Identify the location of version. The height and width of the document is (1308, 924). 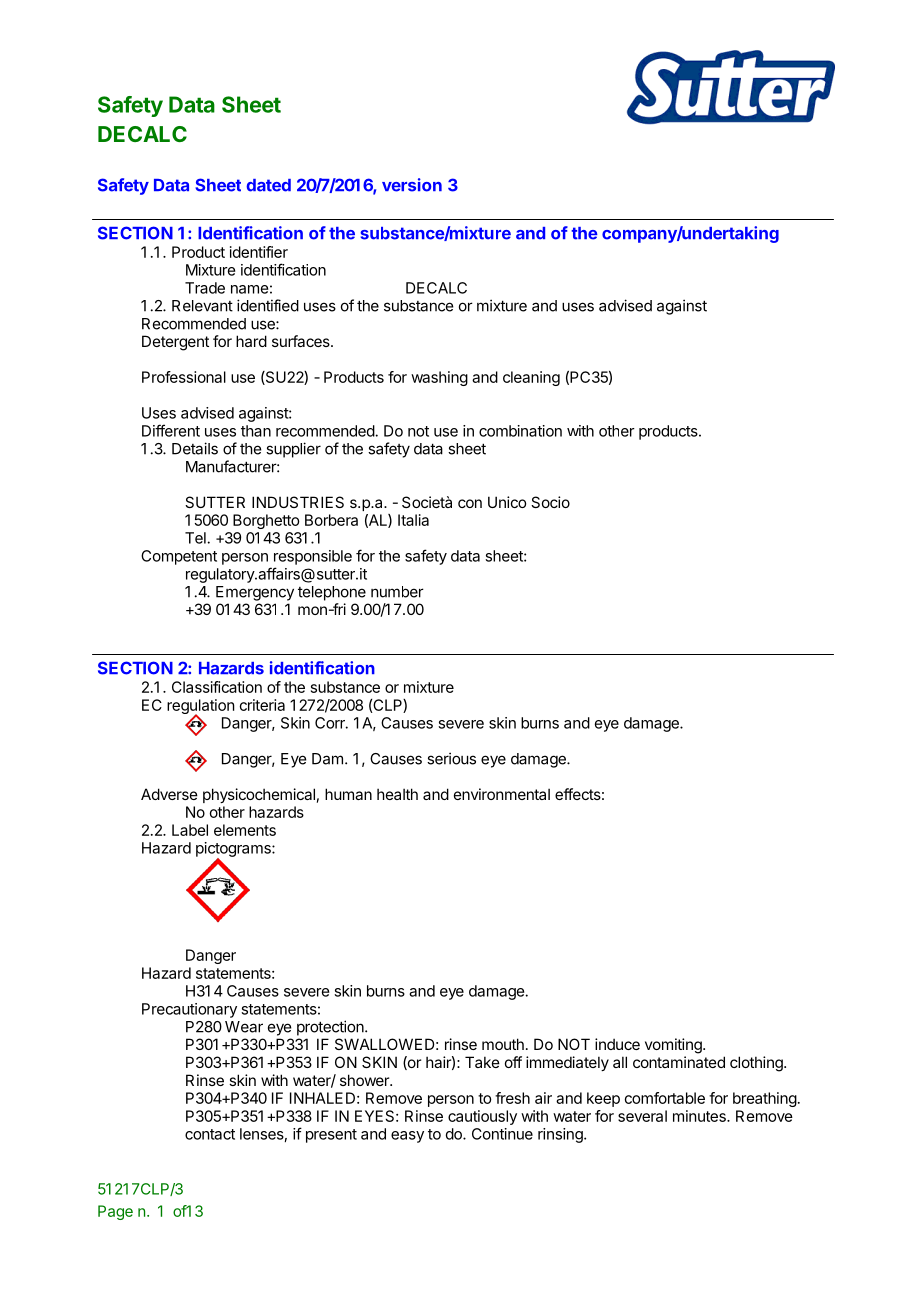
(412, 185).
